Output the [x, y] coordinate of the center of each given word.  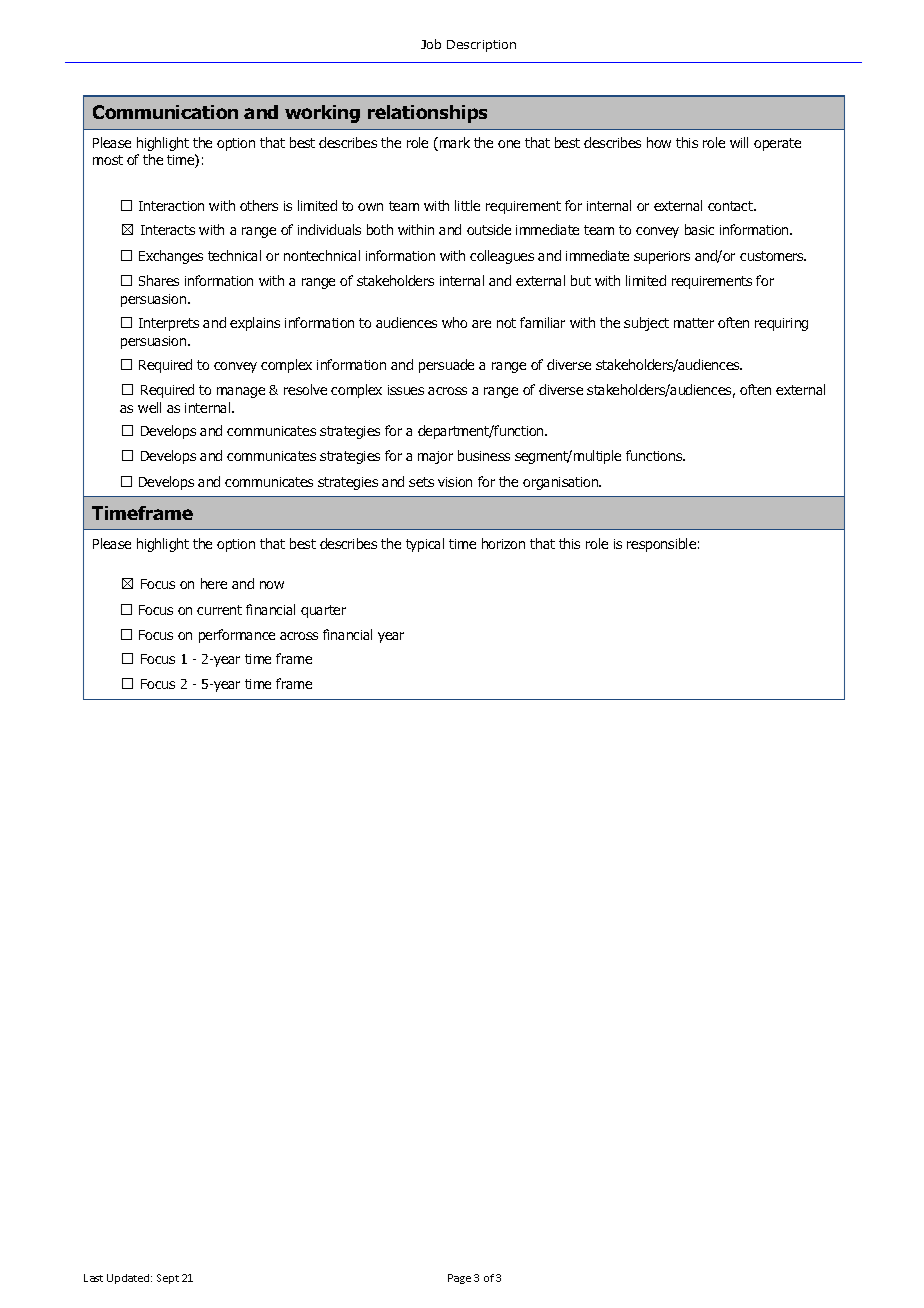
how [659, 142]
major [435, 457]
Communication [165, 112]
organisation [561, 483]
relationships [427, 114]
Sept [168, 1279]
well [149, 407]
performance [237, 636]
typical [425, 545]
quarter [323, 611]
